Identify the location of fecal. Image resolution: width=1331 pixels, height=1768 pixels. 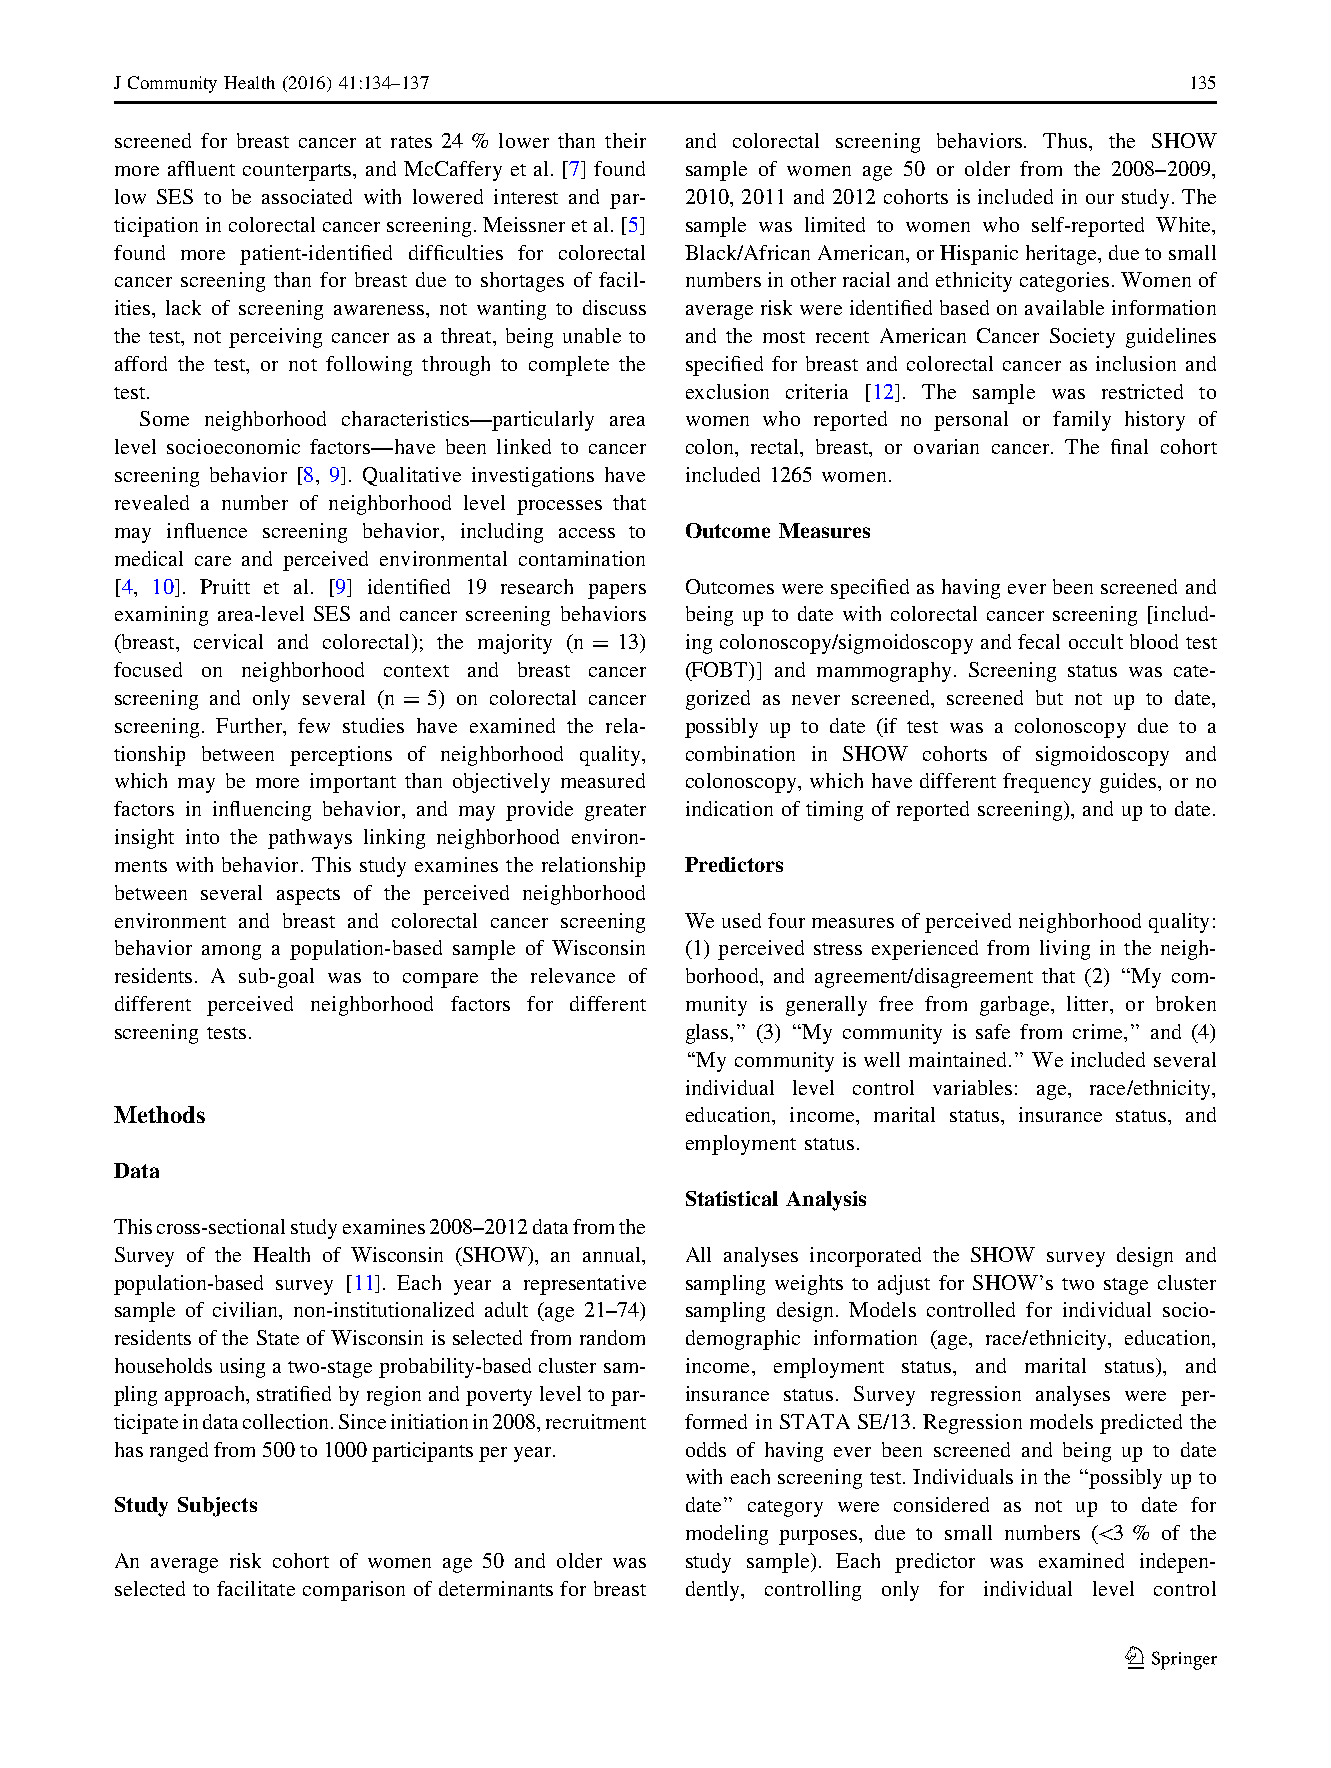
(1039, 641).
